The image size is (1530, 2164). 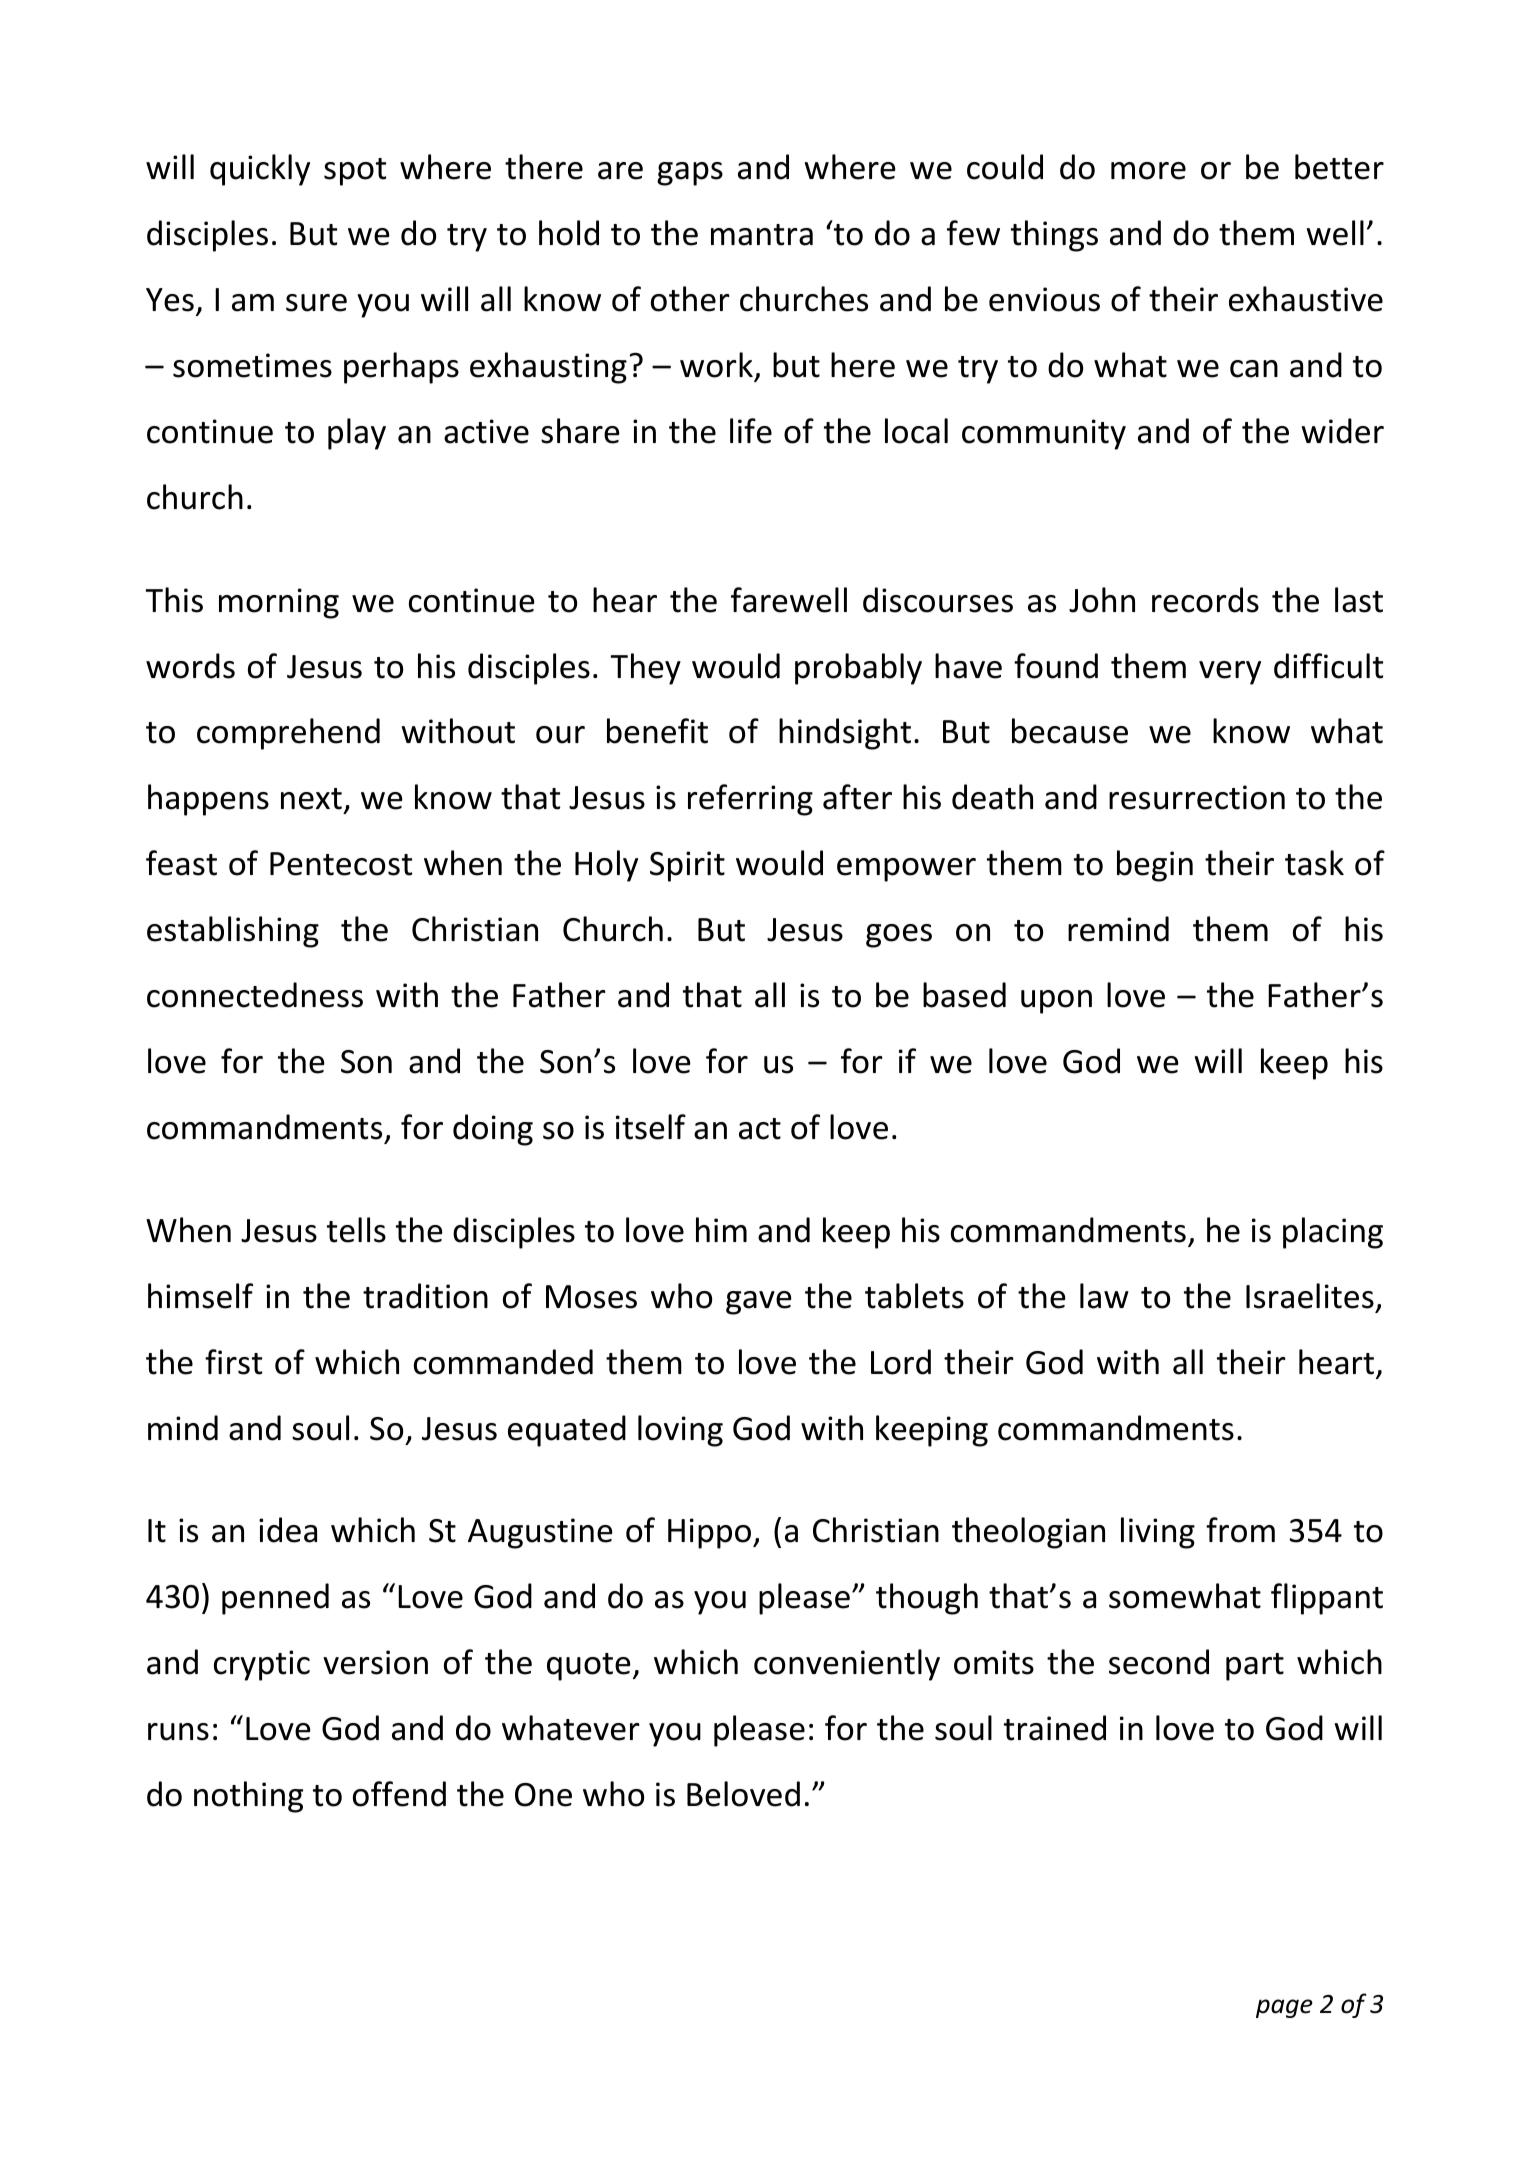 I want to click on more, so click(x=1148, y=171).
